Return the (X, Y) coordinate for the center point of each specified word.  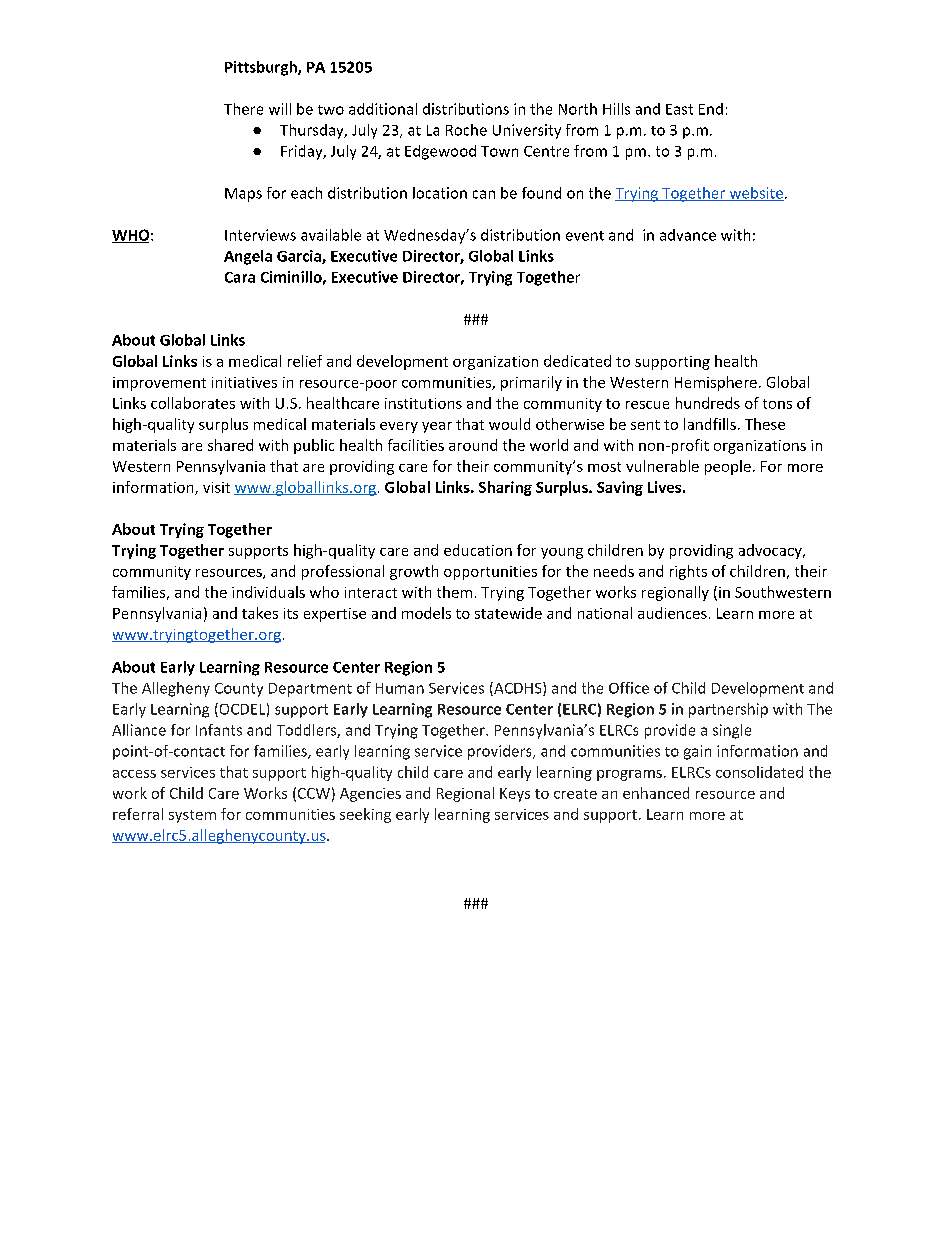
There (243, 109)
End (711, 109)
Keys (515, 795)
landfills (710, 424)
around (473, 445)
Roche (466, 130)
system (192, 816)
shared (230, 445)
